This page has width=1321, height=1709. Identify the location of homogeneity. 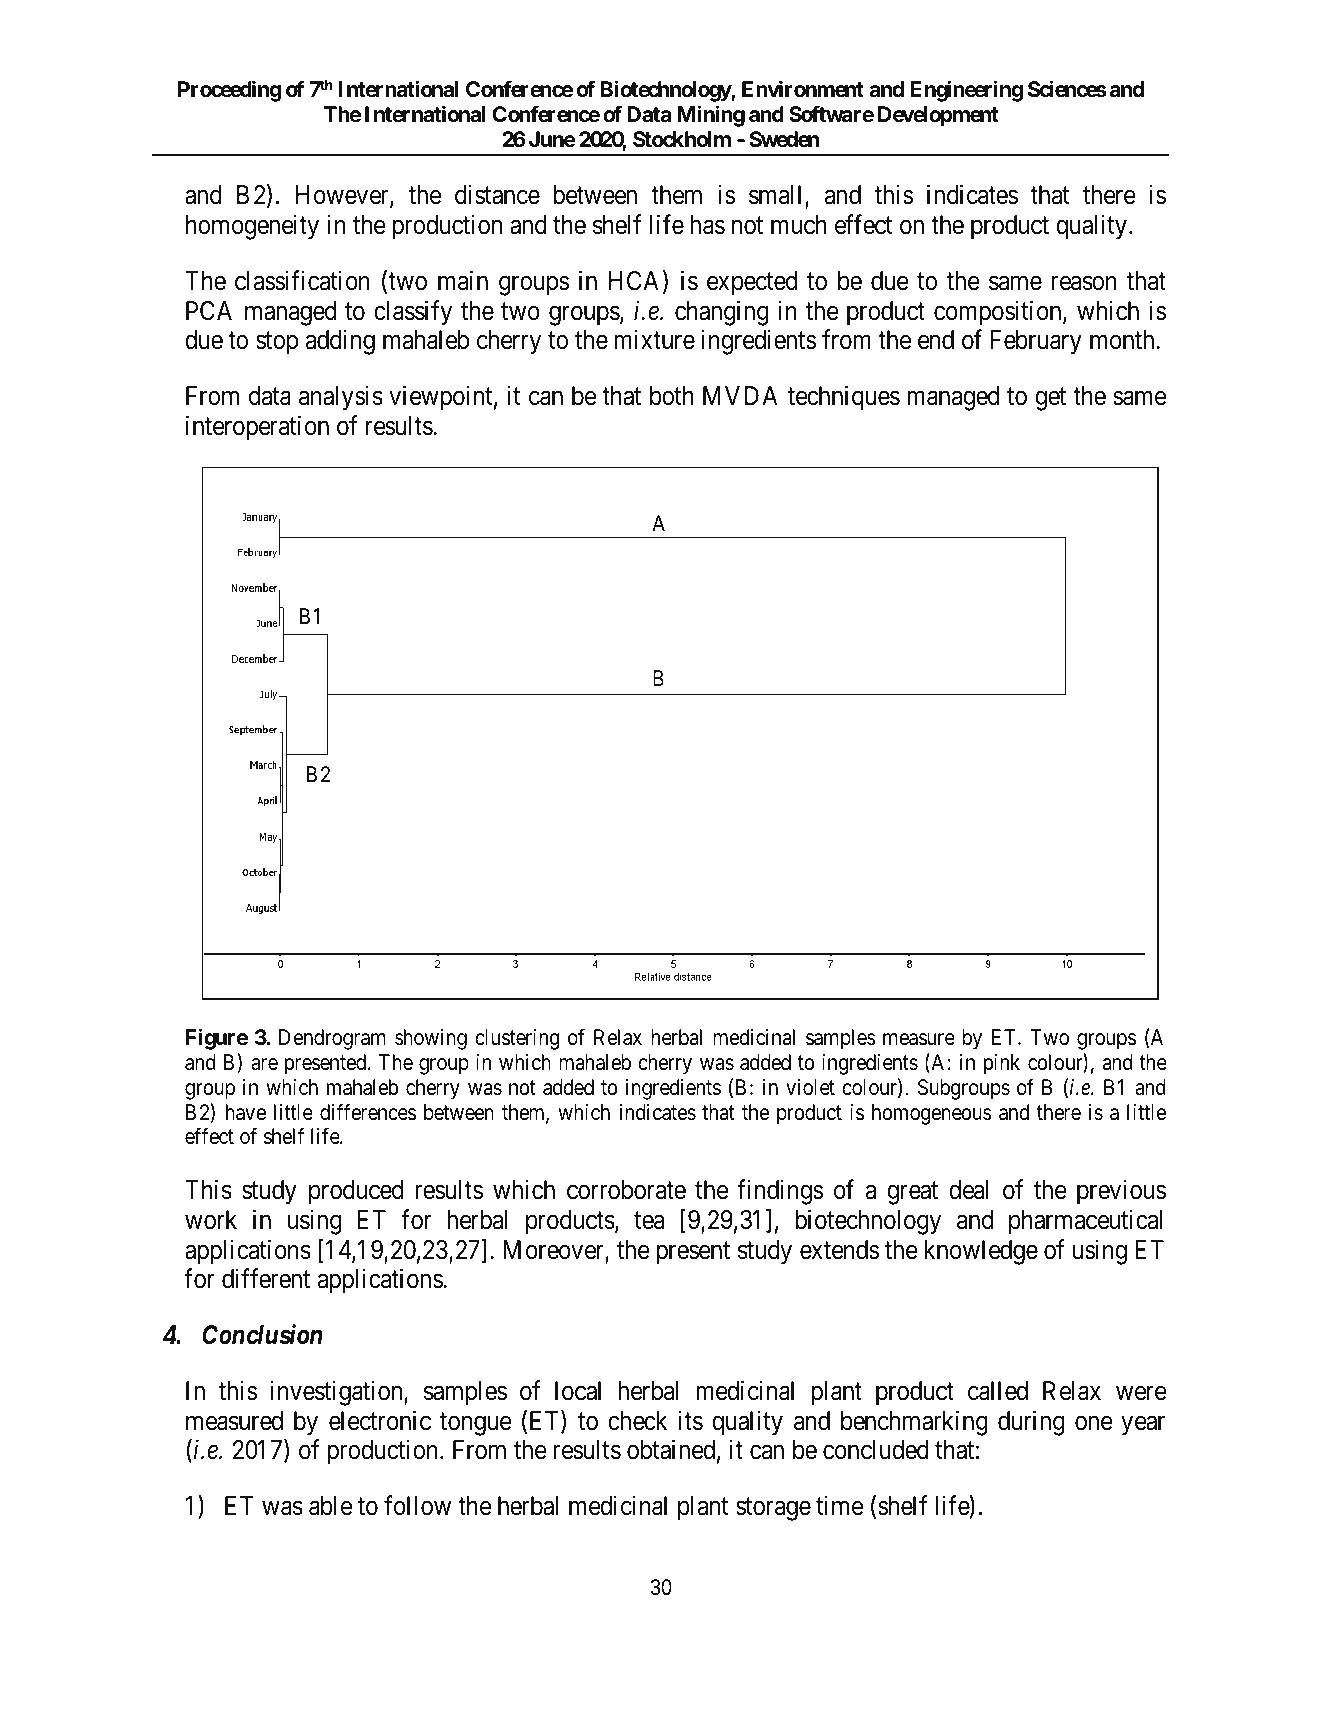
(252, 227).
